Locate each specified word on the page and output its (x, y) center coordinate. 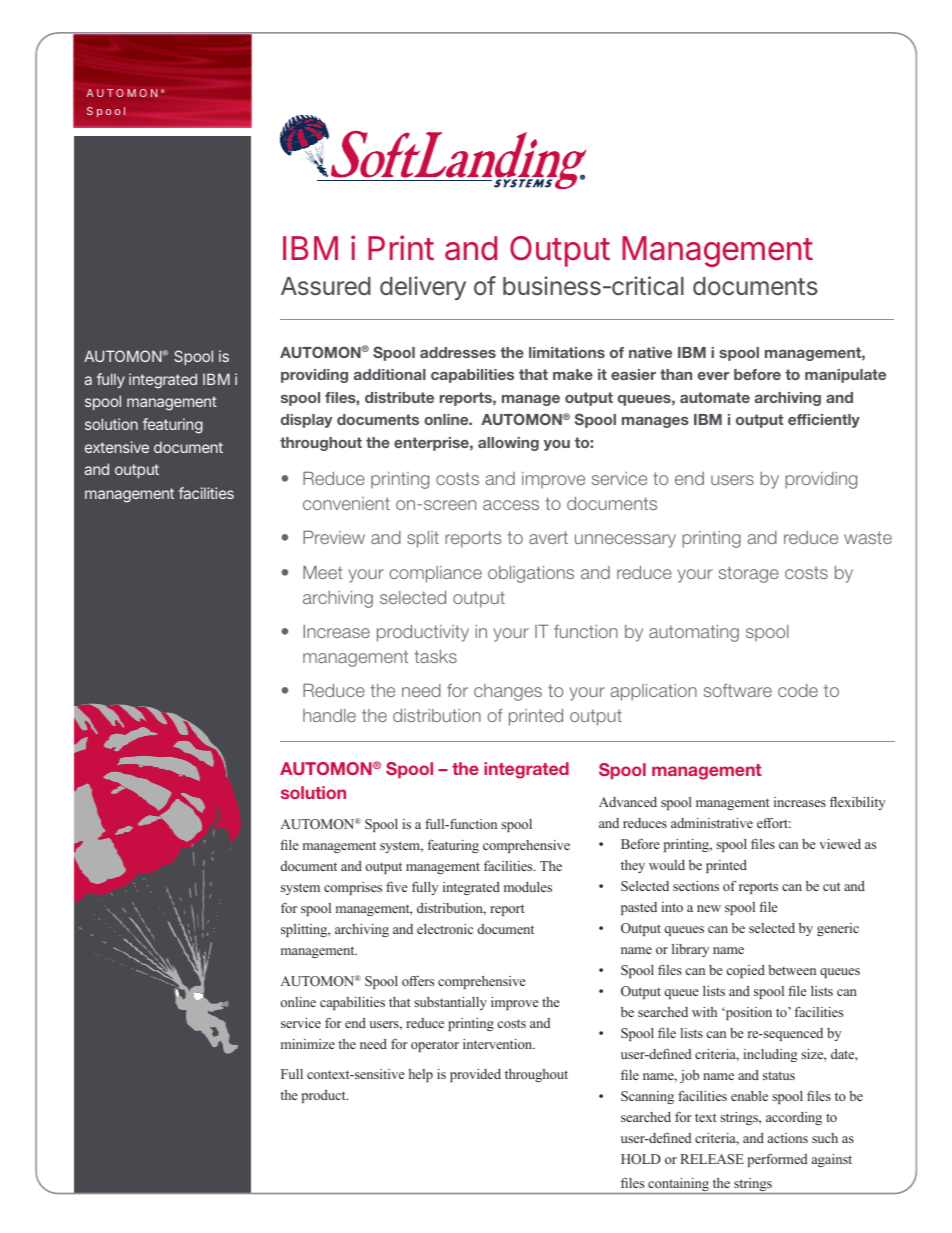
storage (749, 574)
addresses (458, 352)
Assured (326, 286)
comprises (353, 888)
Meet (323, 572)
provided (475, 1075)
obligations (531, 574)
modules (528, 887)
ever (713, 376)
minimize (308, 1044)
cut (831, 886)
